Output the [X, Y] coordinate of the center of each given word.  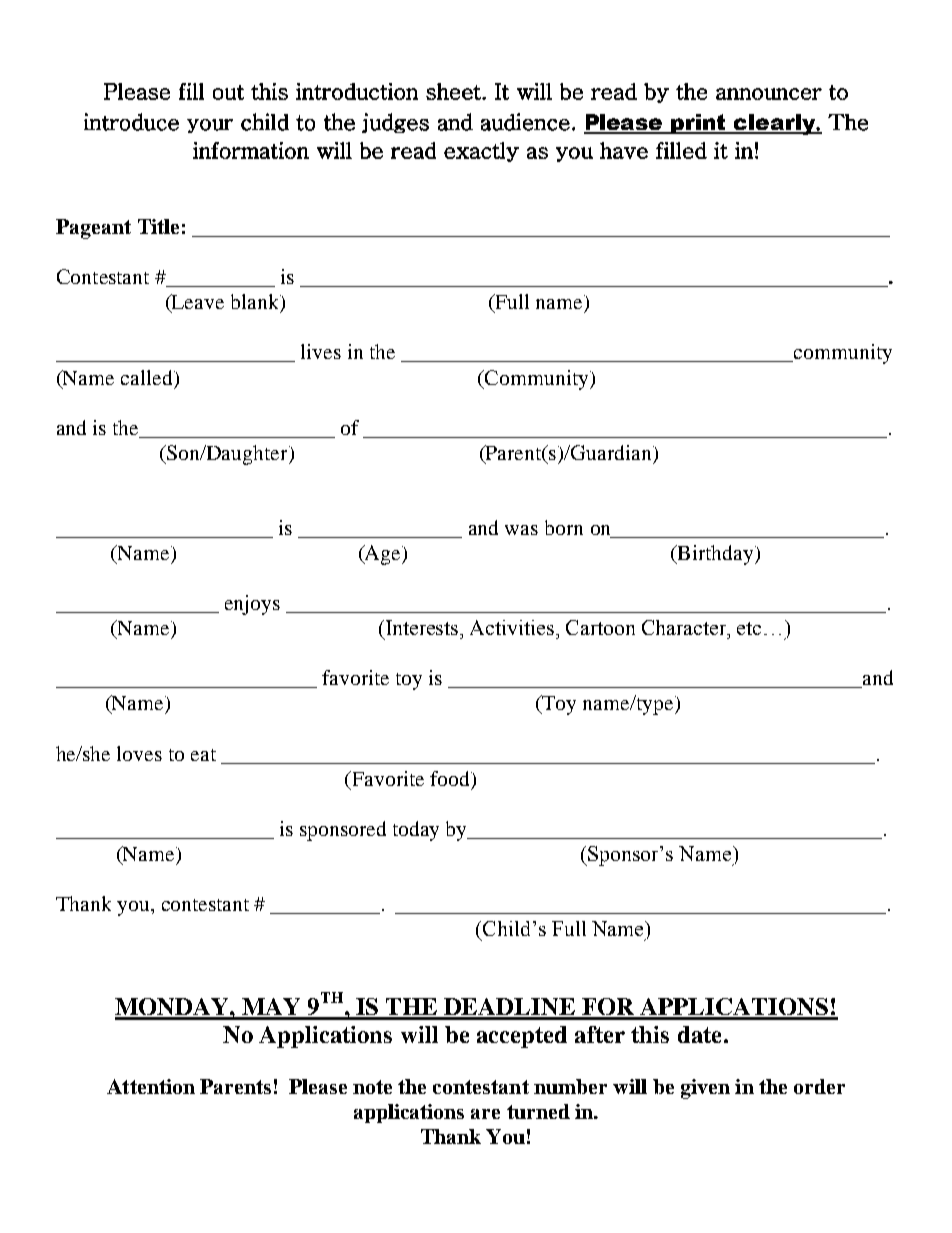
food [451, 778]
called [148, 377]
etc [749, 628]
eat [203, 755]
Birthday [716, 555]
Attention [151, 1086]
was [521, 530]
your [210, 126]
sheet [454, 91]
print [699, 124]
